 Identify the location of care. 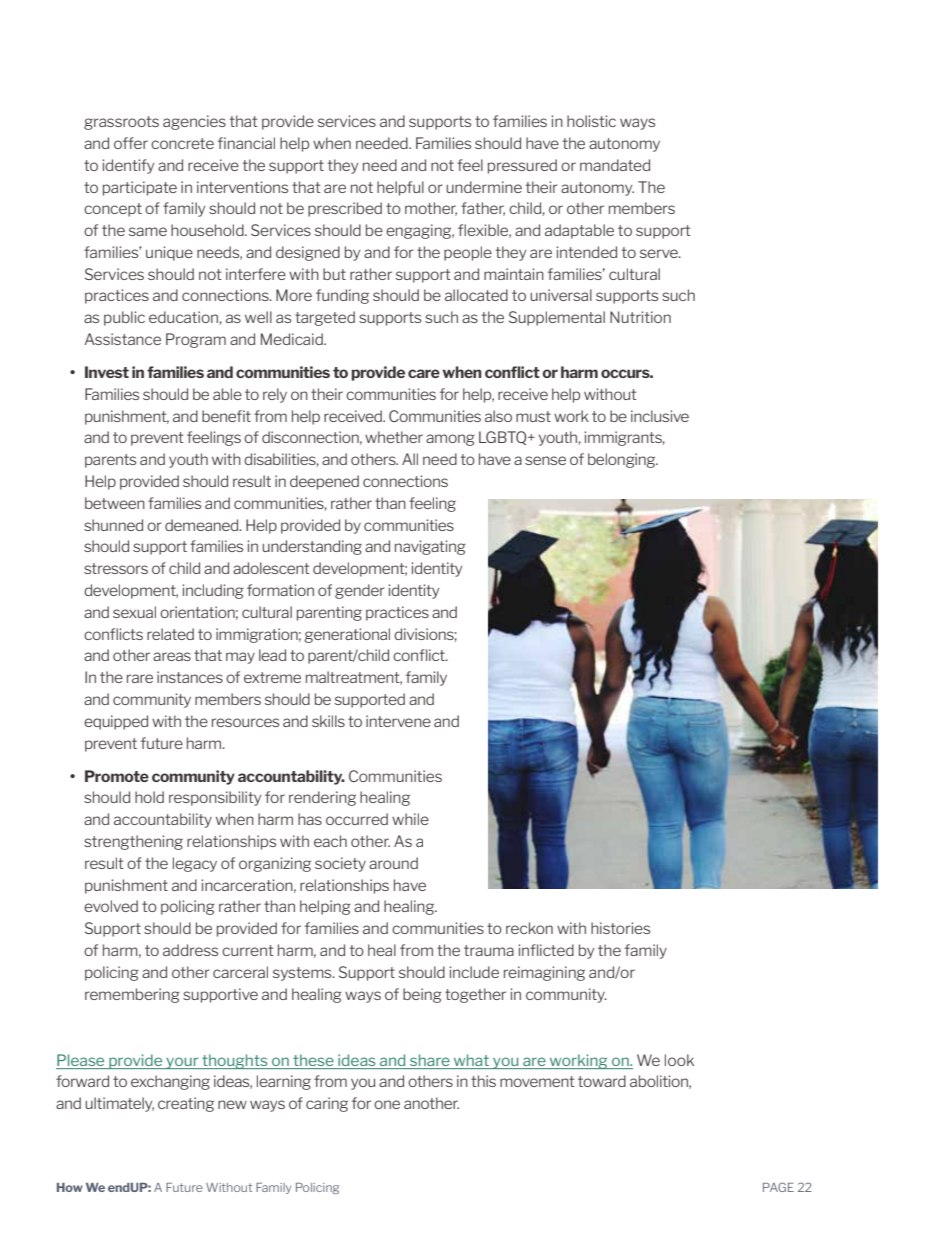
(424, 373).
